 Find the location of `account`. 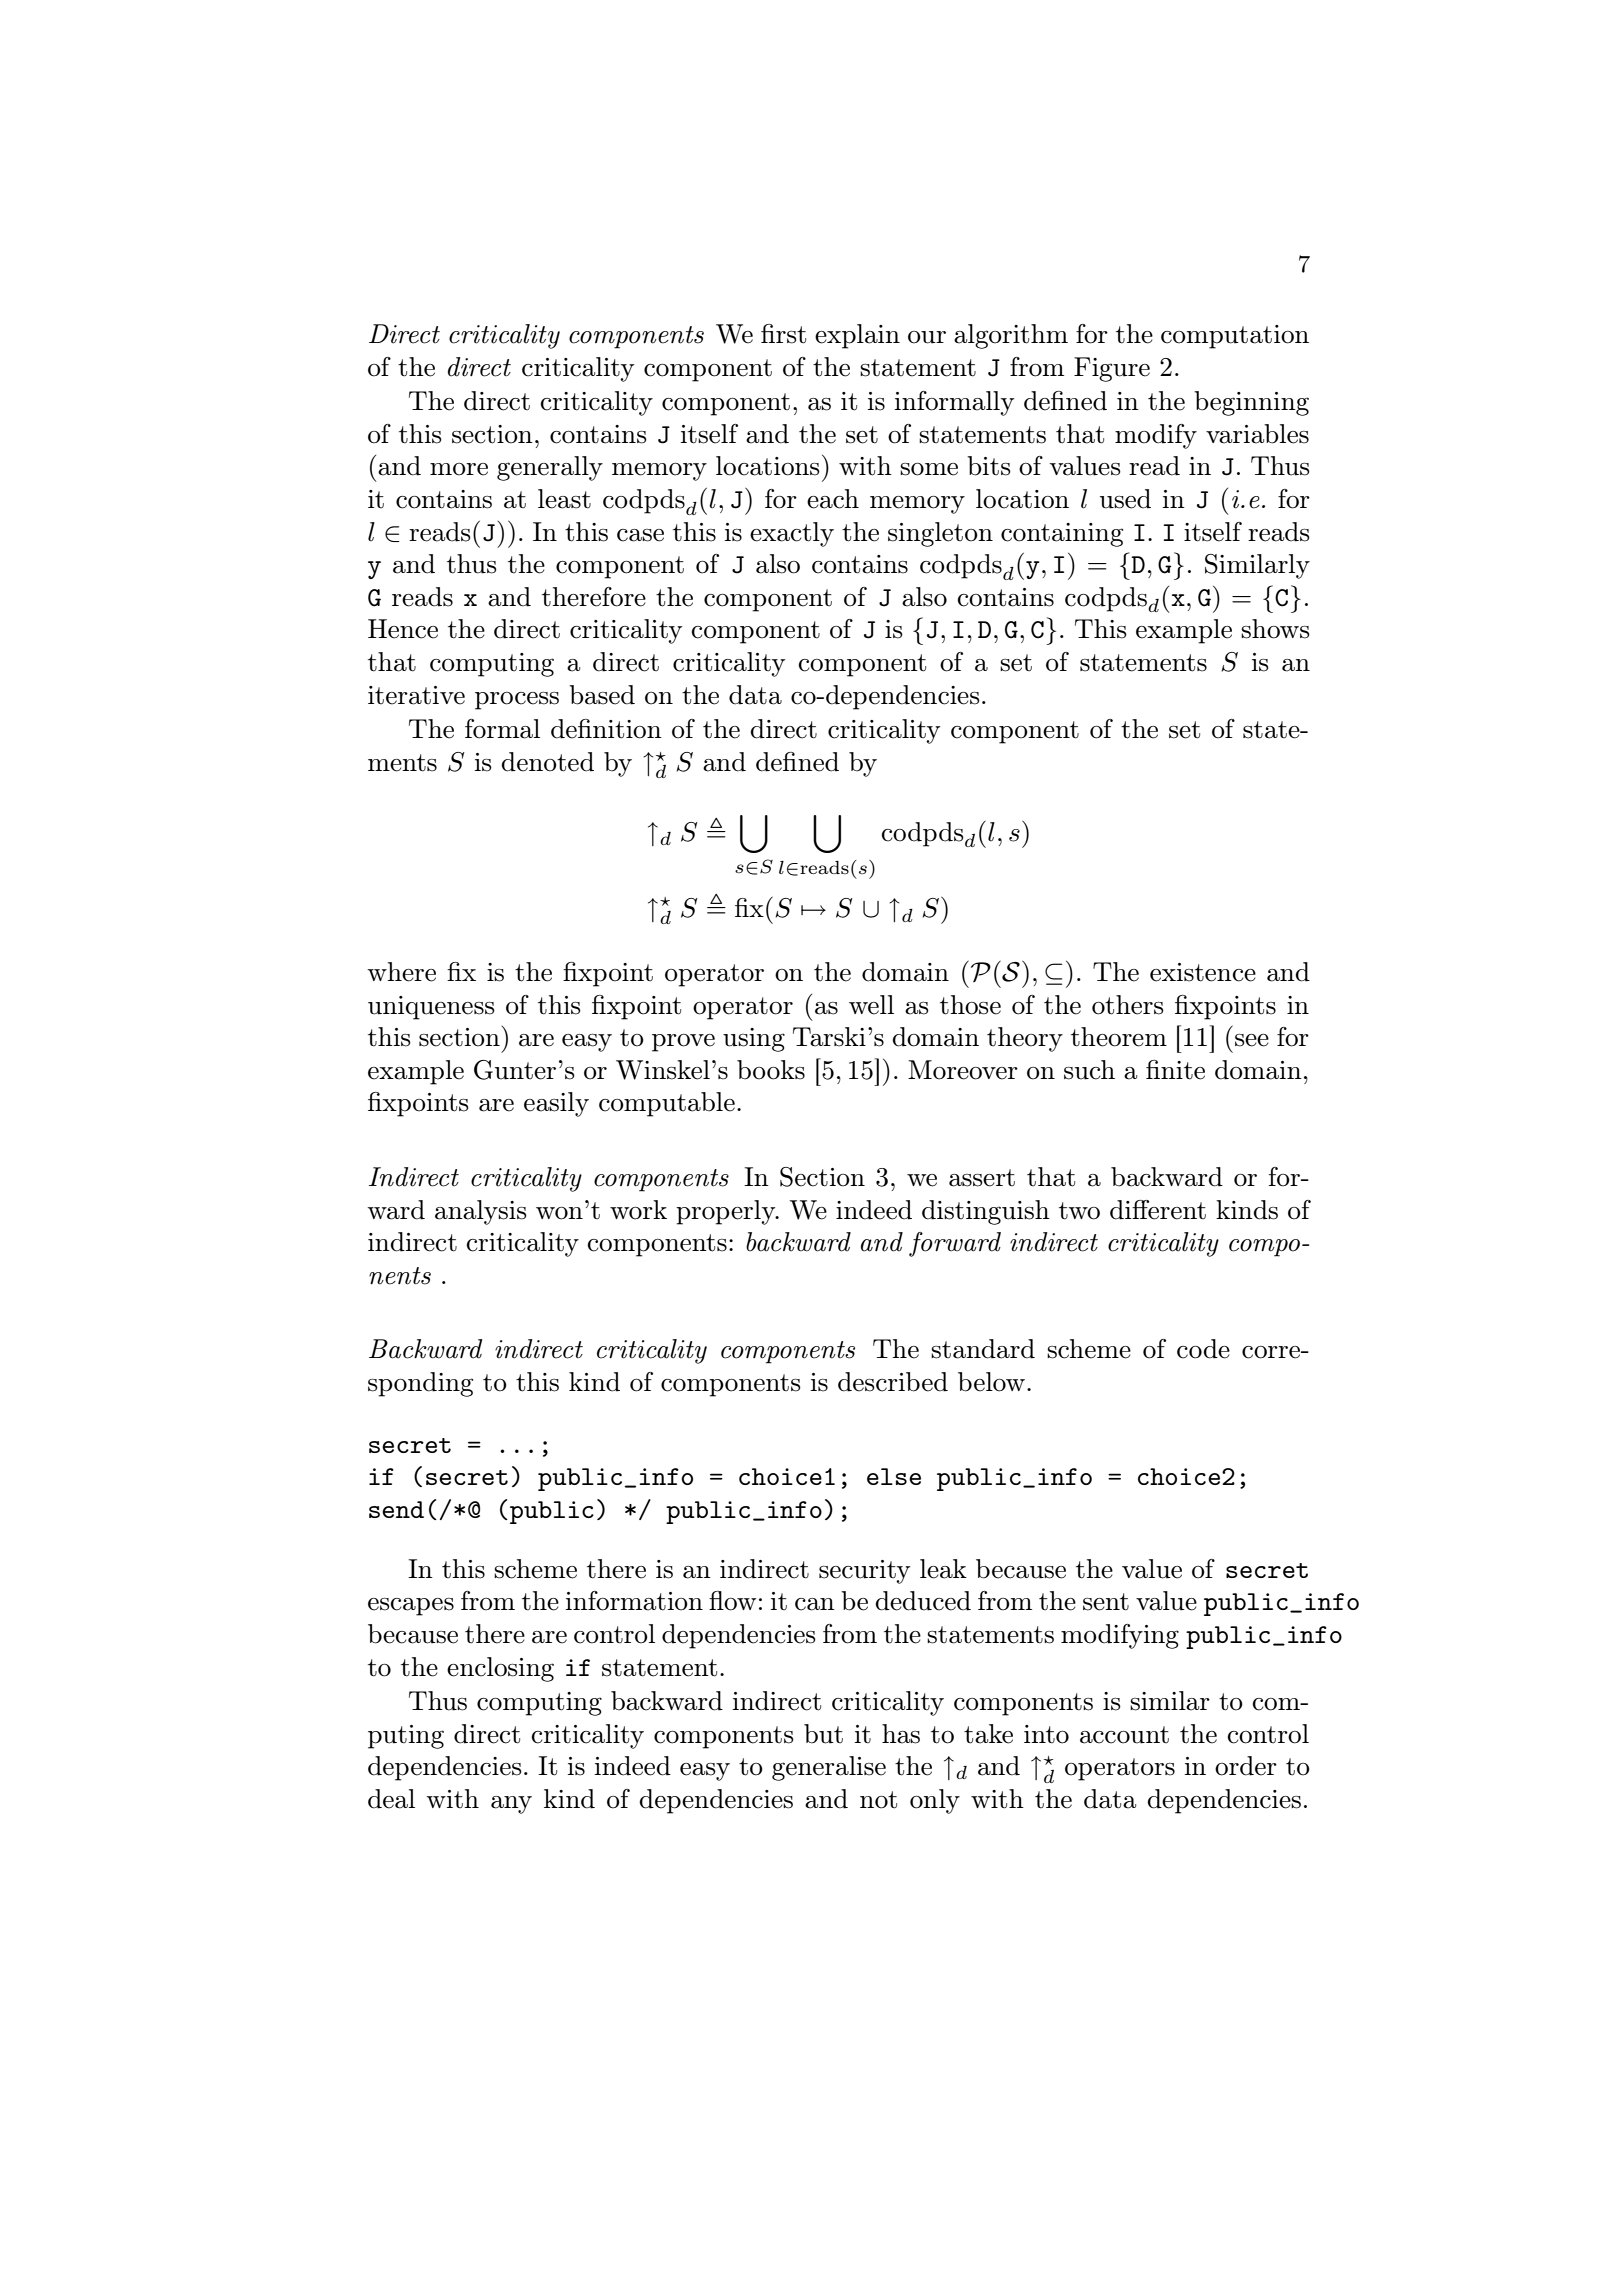

account is located at coordinates (1124, 1735).
